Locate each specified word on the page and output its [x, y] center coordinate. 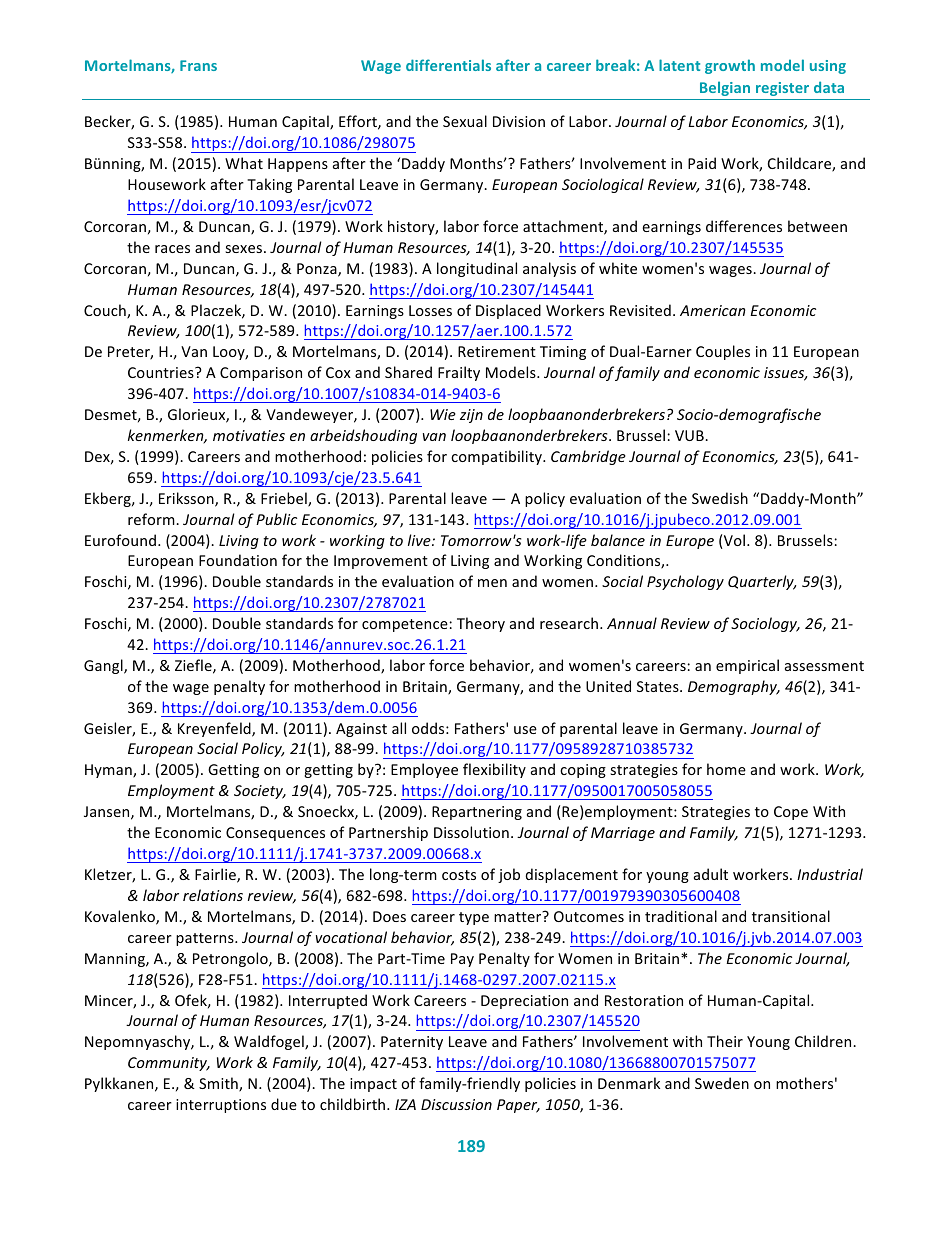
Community [169, 1064]
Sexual [465, 121]
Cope [791, 813]
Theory [481, 624]
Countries [162, 372]
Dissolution [471, 832]
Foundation [238, 560]
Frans [198, 65]
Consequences [275, 834]
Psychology [685, 582]
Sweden [722, 1083]
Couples [723, 352]
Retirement [497, 351]
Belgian [725, 88]
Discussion [456, 1104]
